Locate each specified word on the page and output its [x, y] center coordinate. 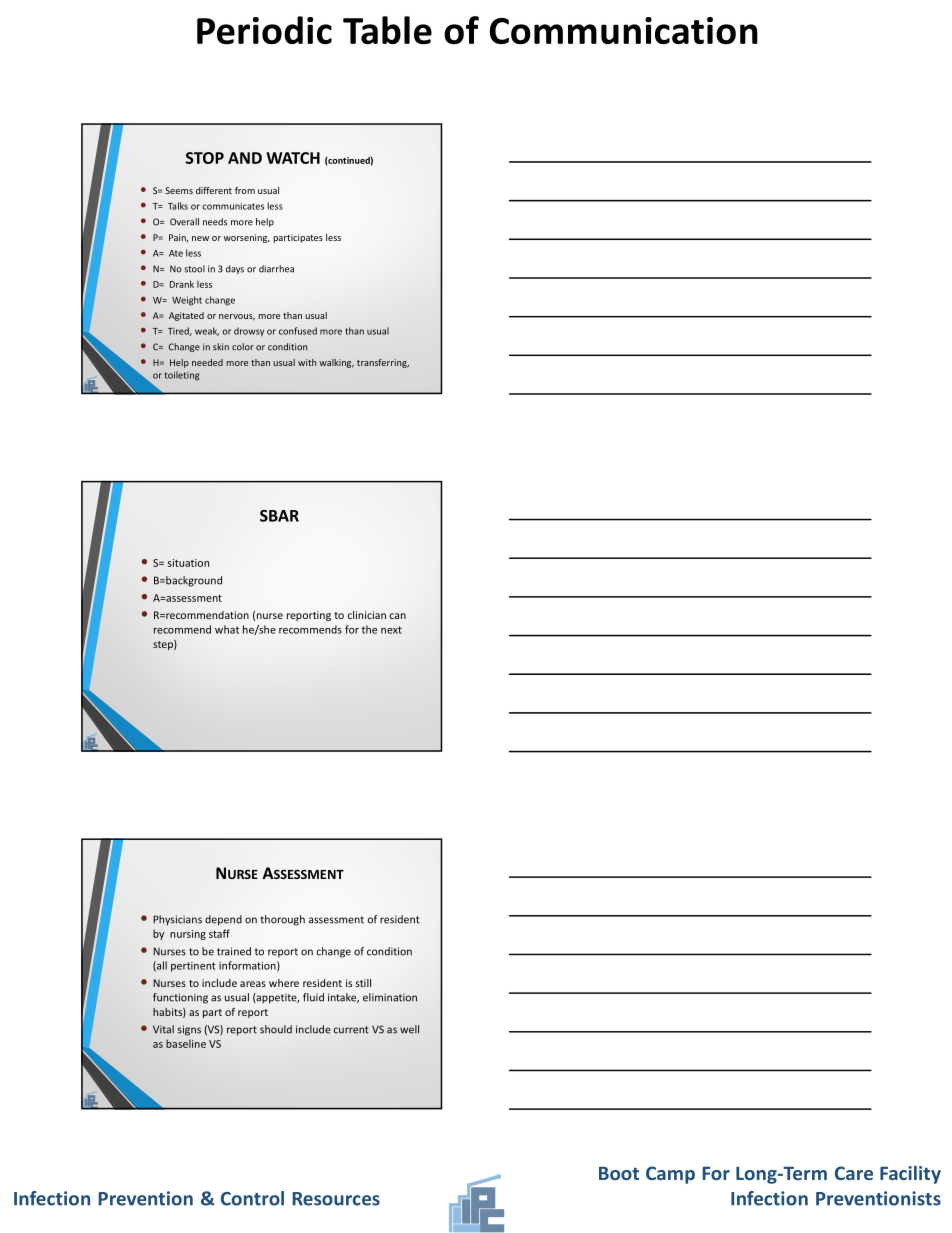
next [391, 630]
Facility [910, 1175]
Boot [619, 1173]
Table [387, 30]
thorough [282, 920]
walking [336, 363]
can [398, 616]
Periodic [264, 30]
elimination [390, 997]
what [227, 629]
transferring [383, 363]
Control [252, 1198]
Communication [624, 30]
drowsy [249, 332]
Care [854, 1173]
